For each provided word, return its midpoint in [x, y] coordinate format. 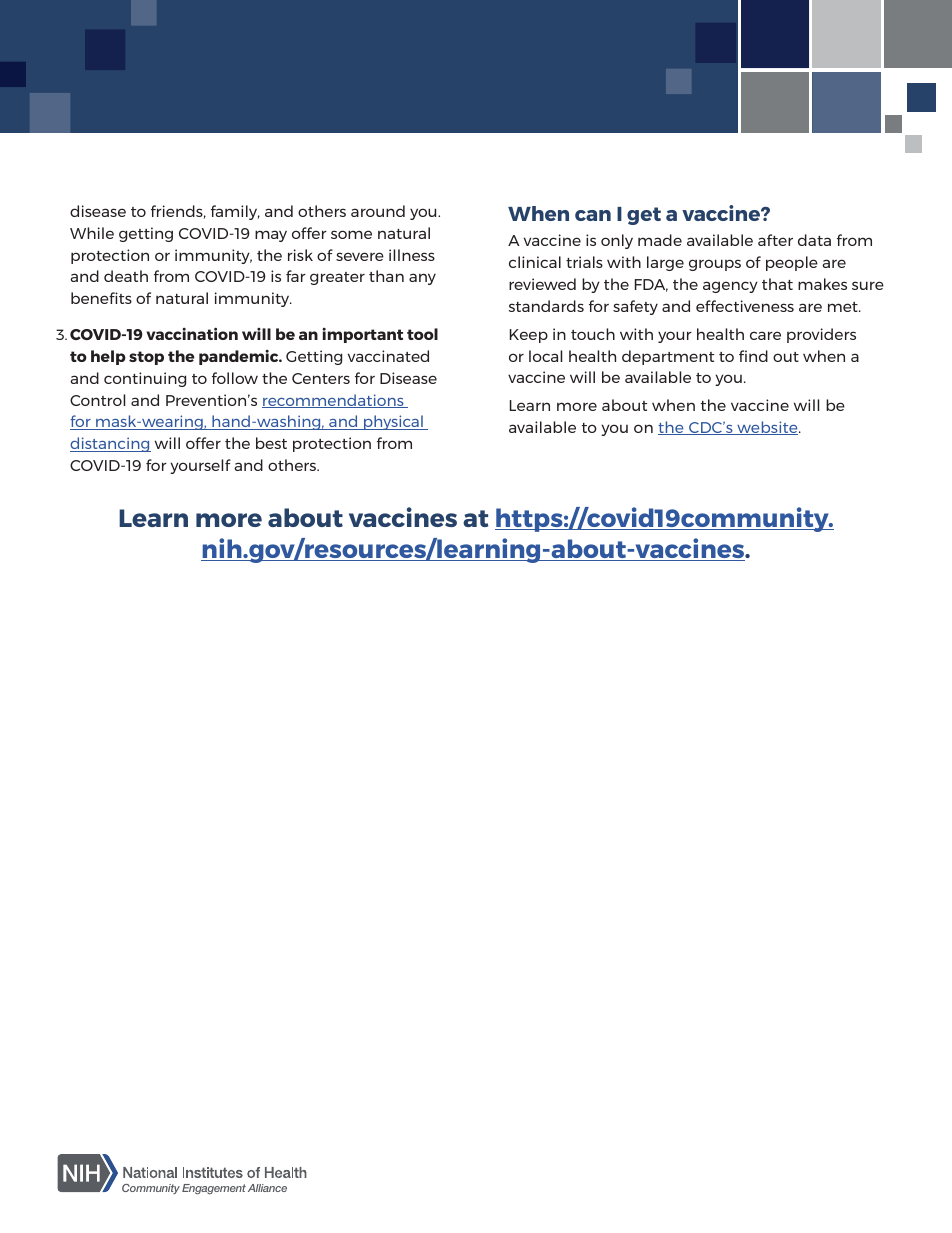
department [668, 357]
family [235, 212]
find [753, 356]
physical [393, 422]
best [271, 443]
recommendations [334, 401]
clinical [535, 262]
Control [97, 400]
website [767, 428]
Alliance [267, 1188]
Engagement [214, 1189]
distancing [110, 444]
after [775, 240]
